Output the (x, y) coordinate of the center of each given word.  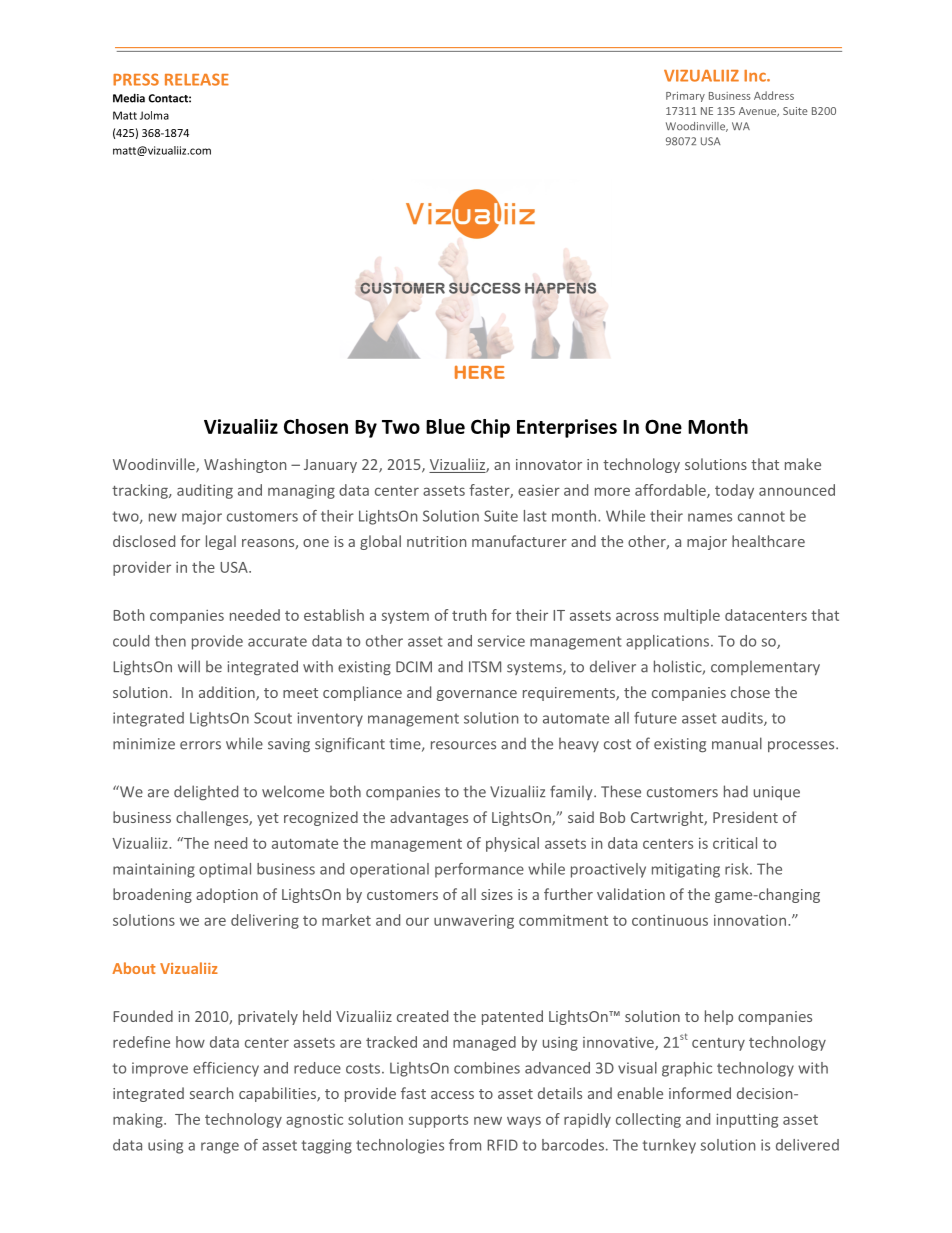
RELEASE (197, 79)
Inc (756, 76)
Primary (685, 97)
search (211, 1093)
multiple (692, 616)
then (170, 641)
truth (469, 615)
